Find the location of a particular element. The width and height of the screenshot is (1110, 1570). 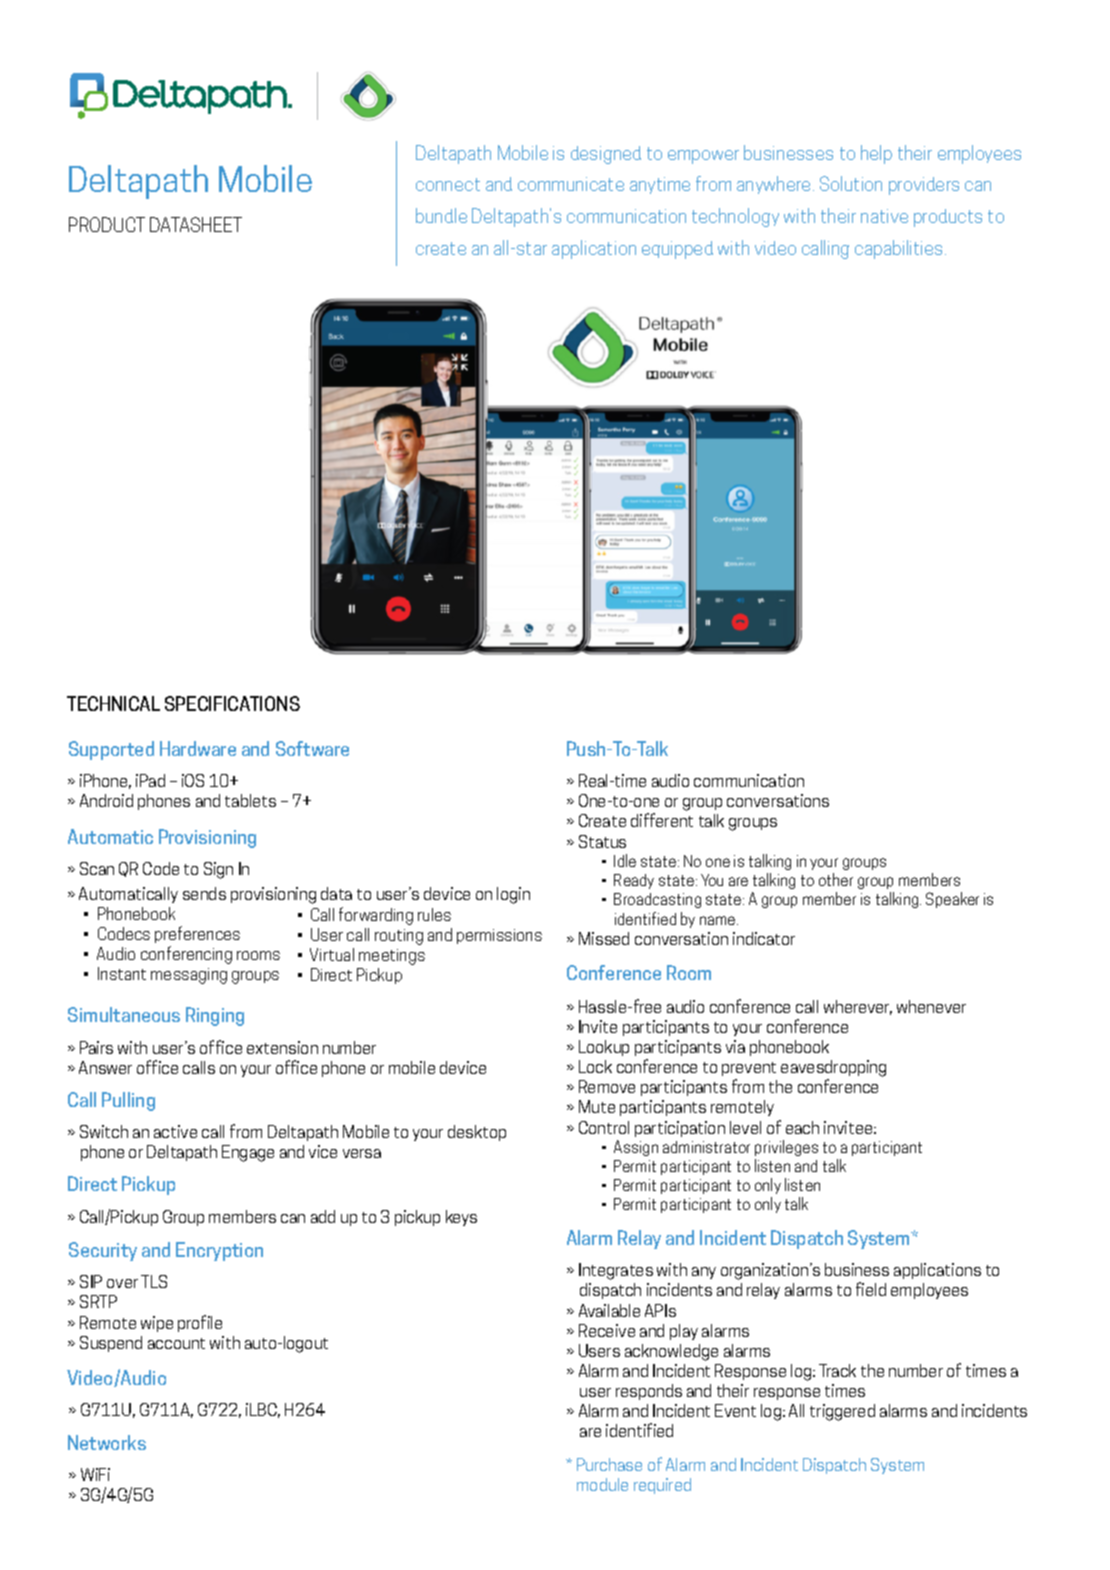

communicate is located at coordinates (571, 184).
